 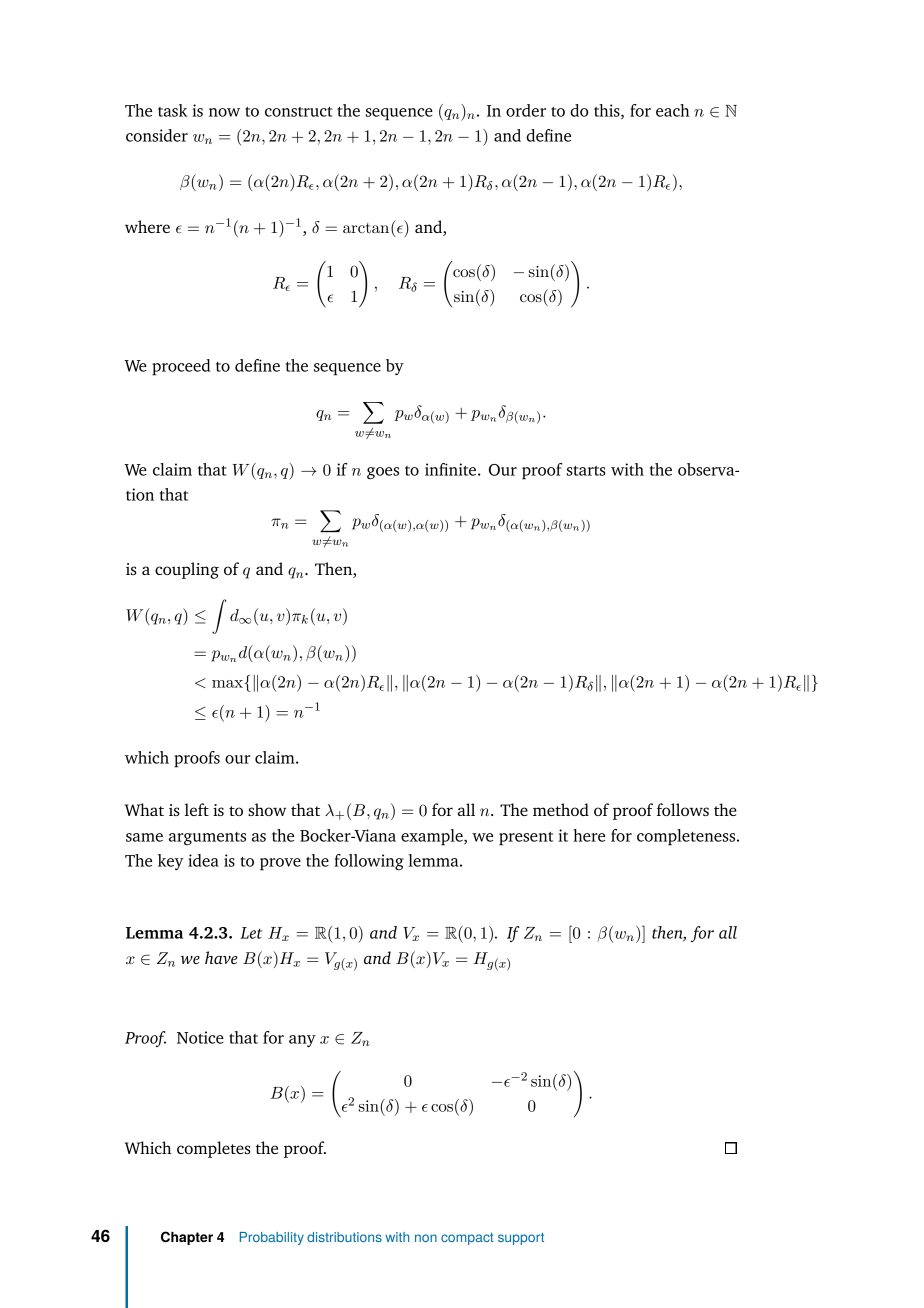 I want to click on now, so click(x=224, y=112).
